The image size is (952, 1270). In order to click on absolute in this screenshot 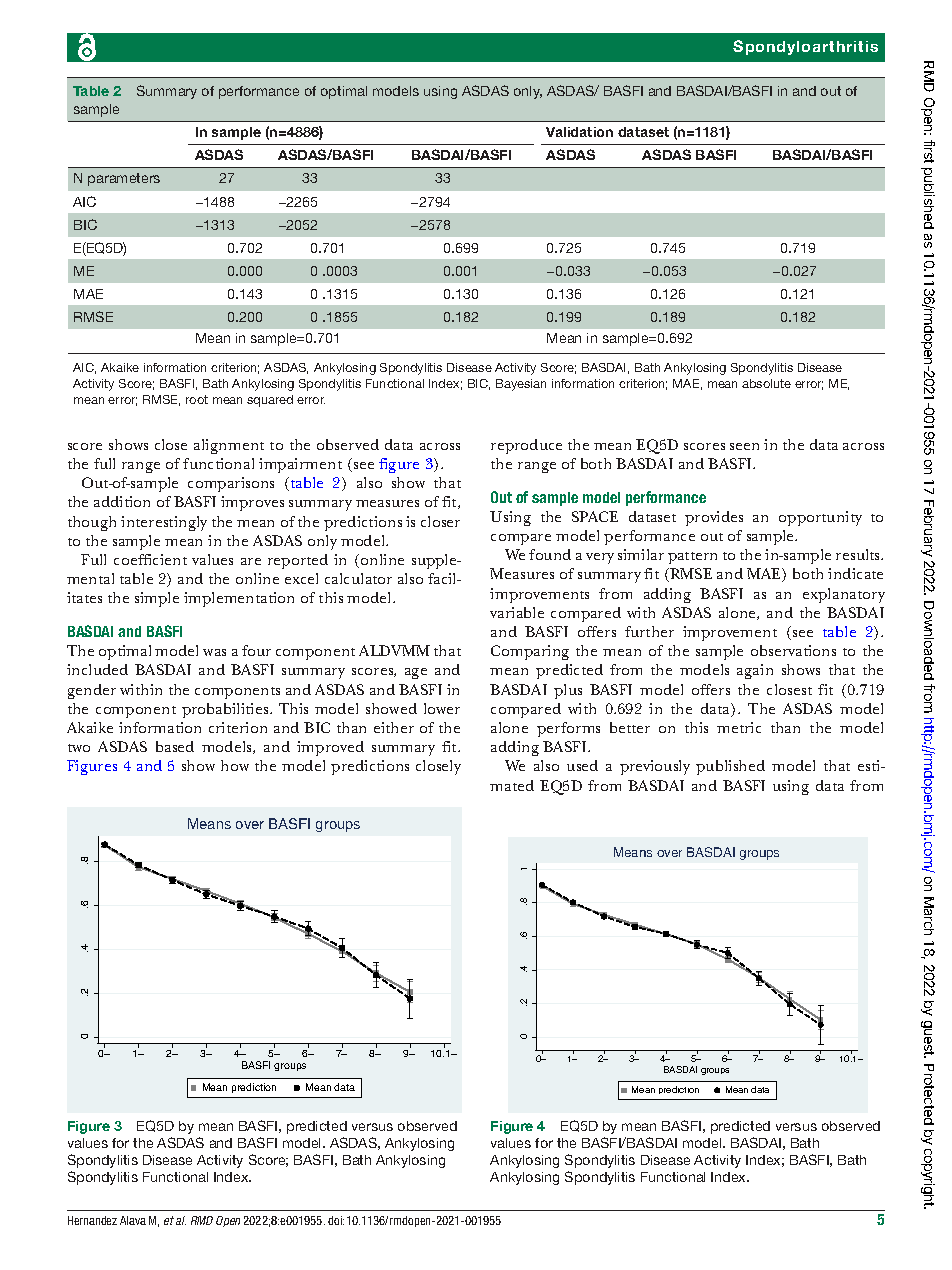, I will do `click(766, 383)`.
